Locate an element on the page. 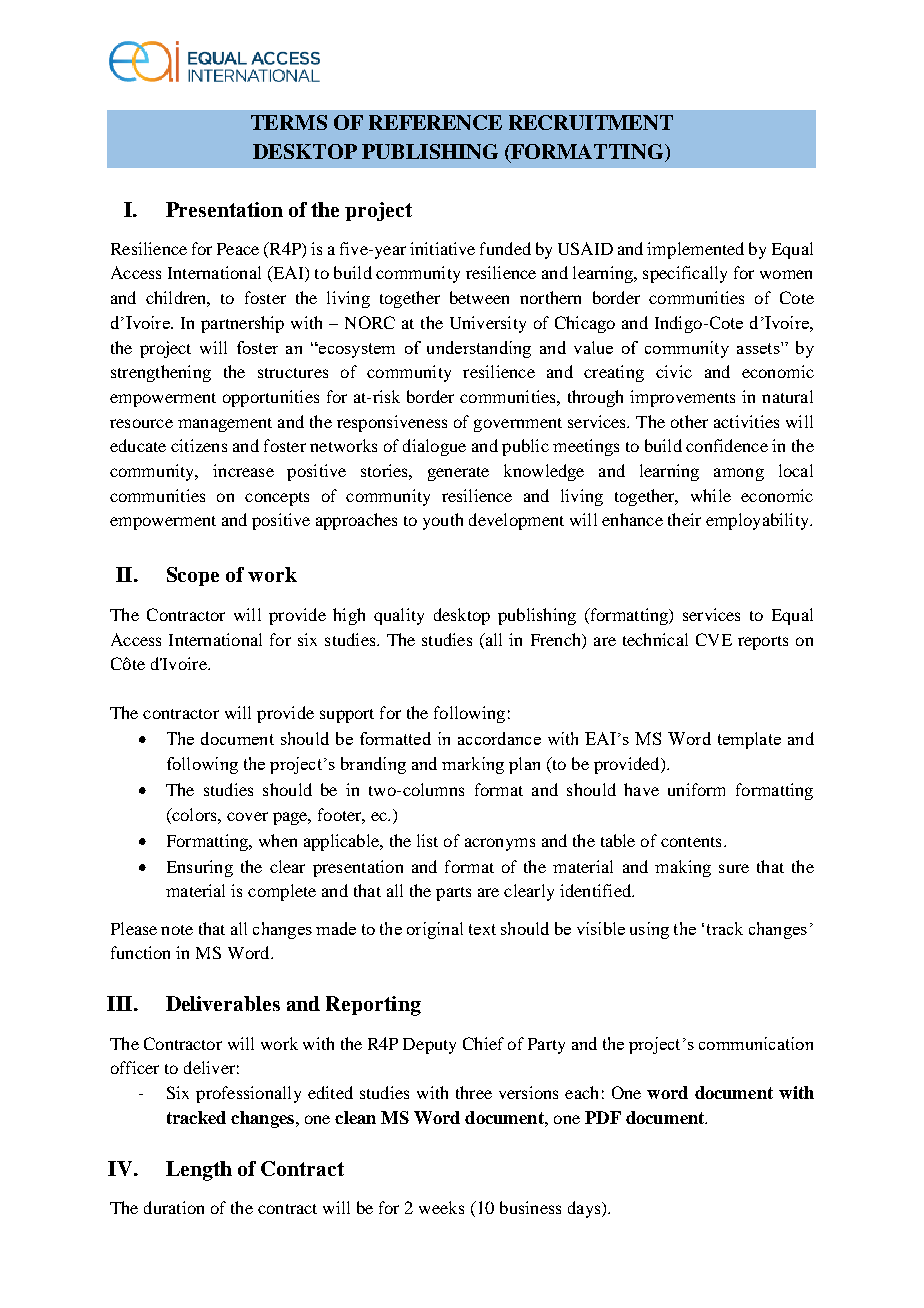  CVE is located at coordinates (714, 639).
